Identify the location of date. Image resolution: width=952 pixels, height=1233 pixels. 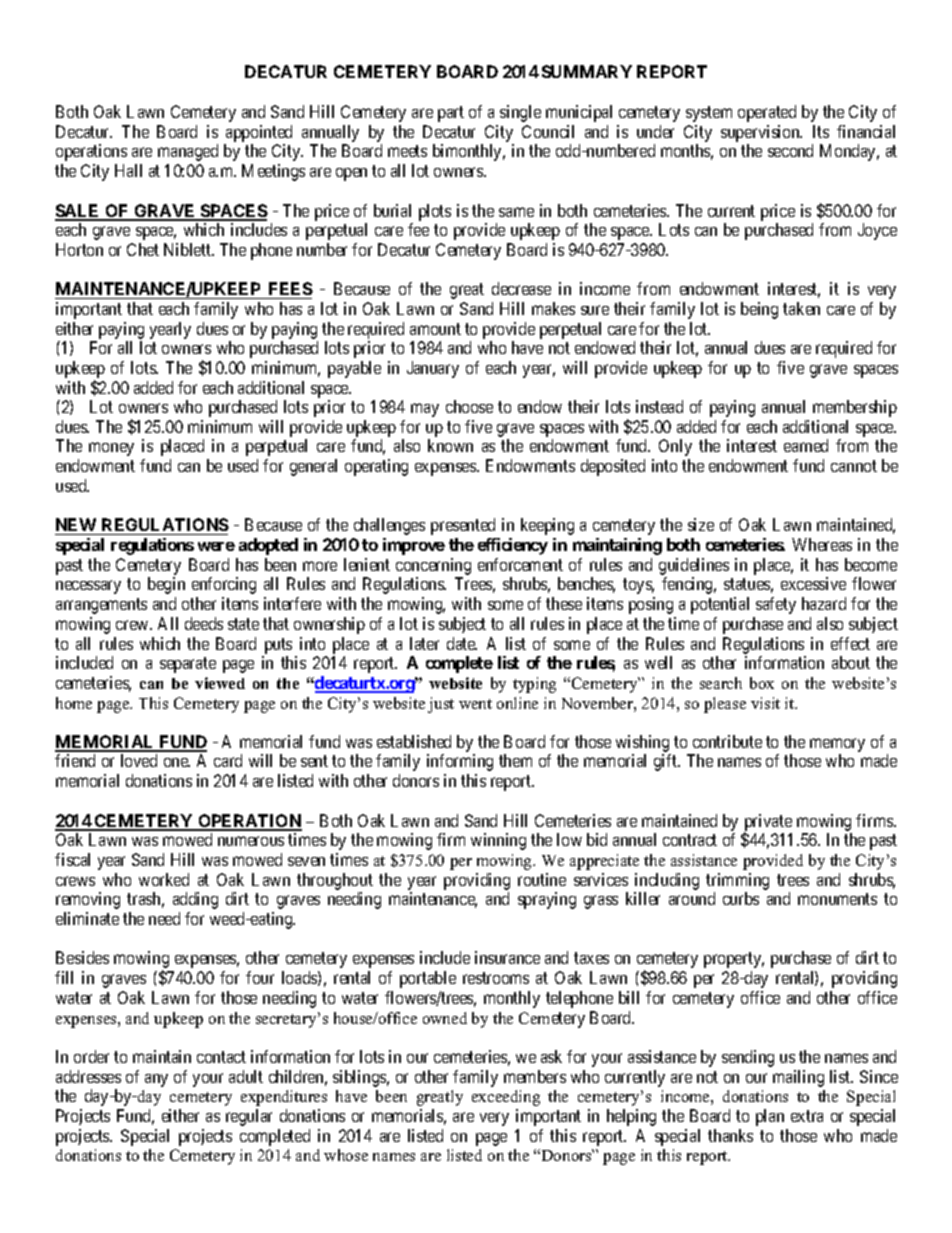
(462, 643).
